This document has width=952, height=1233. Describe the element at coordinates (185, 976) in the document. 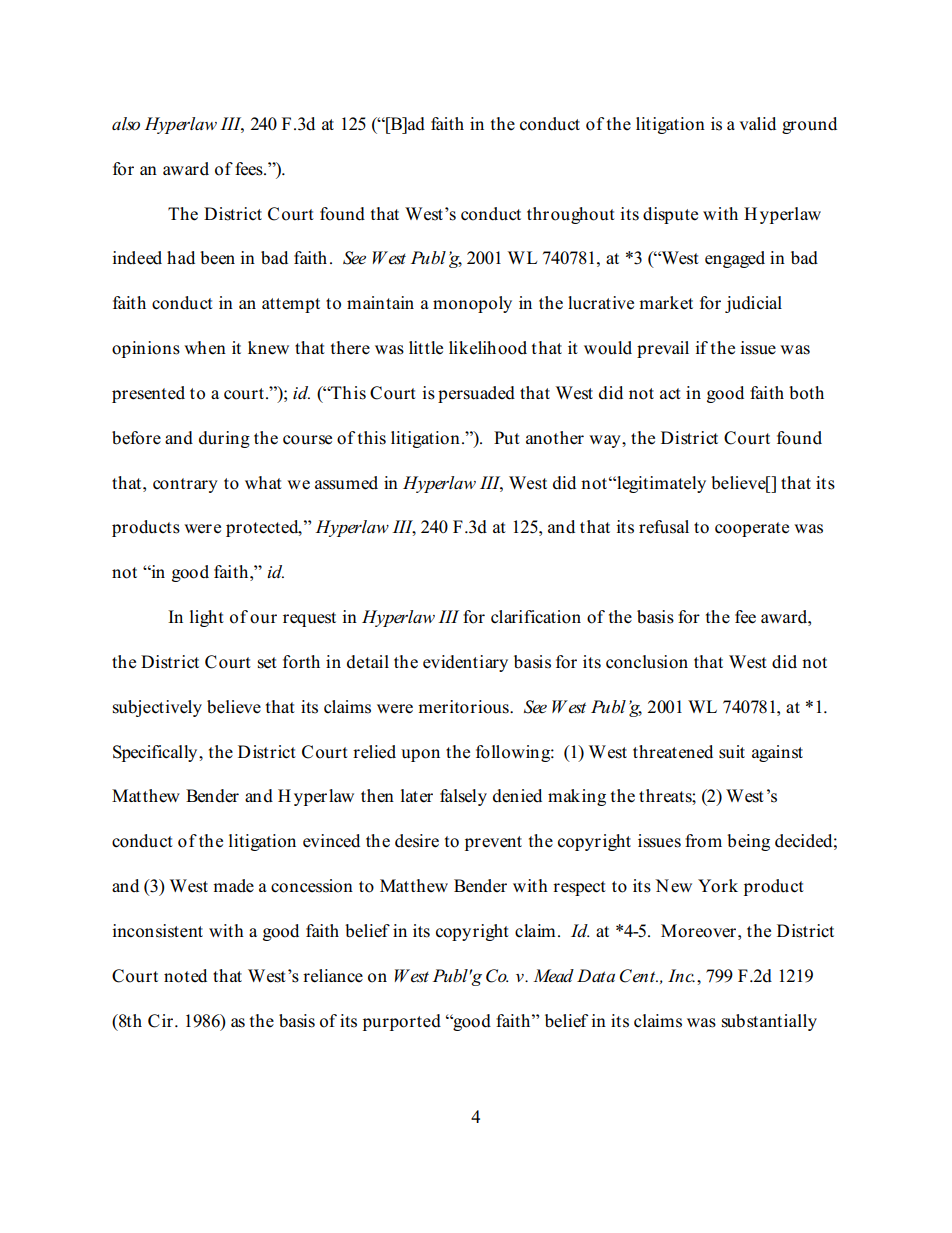

I see `noted` at that location.
